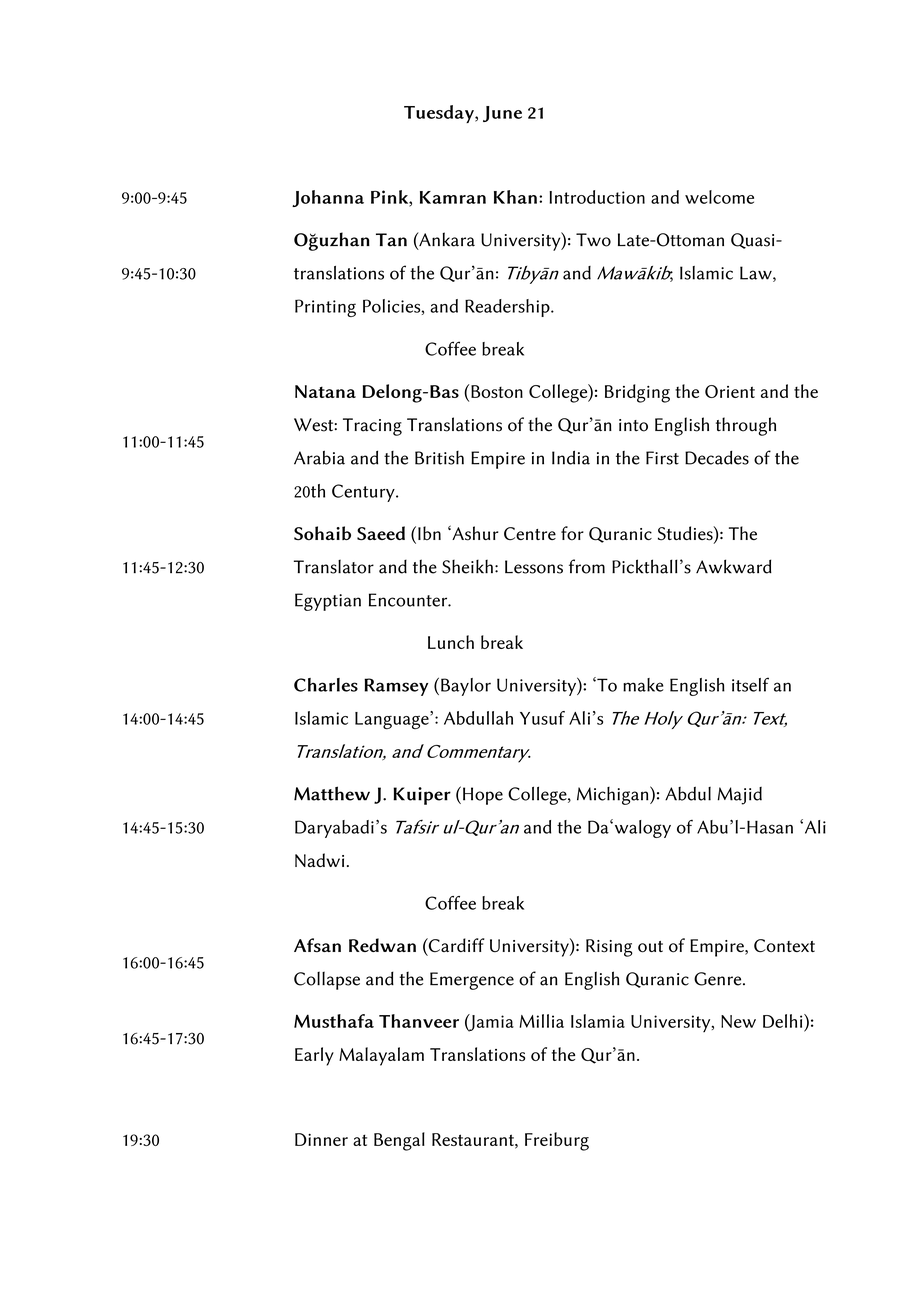 This screenshot has height=1308, width=924. I want to click on Lessons, so click(534, 567).
